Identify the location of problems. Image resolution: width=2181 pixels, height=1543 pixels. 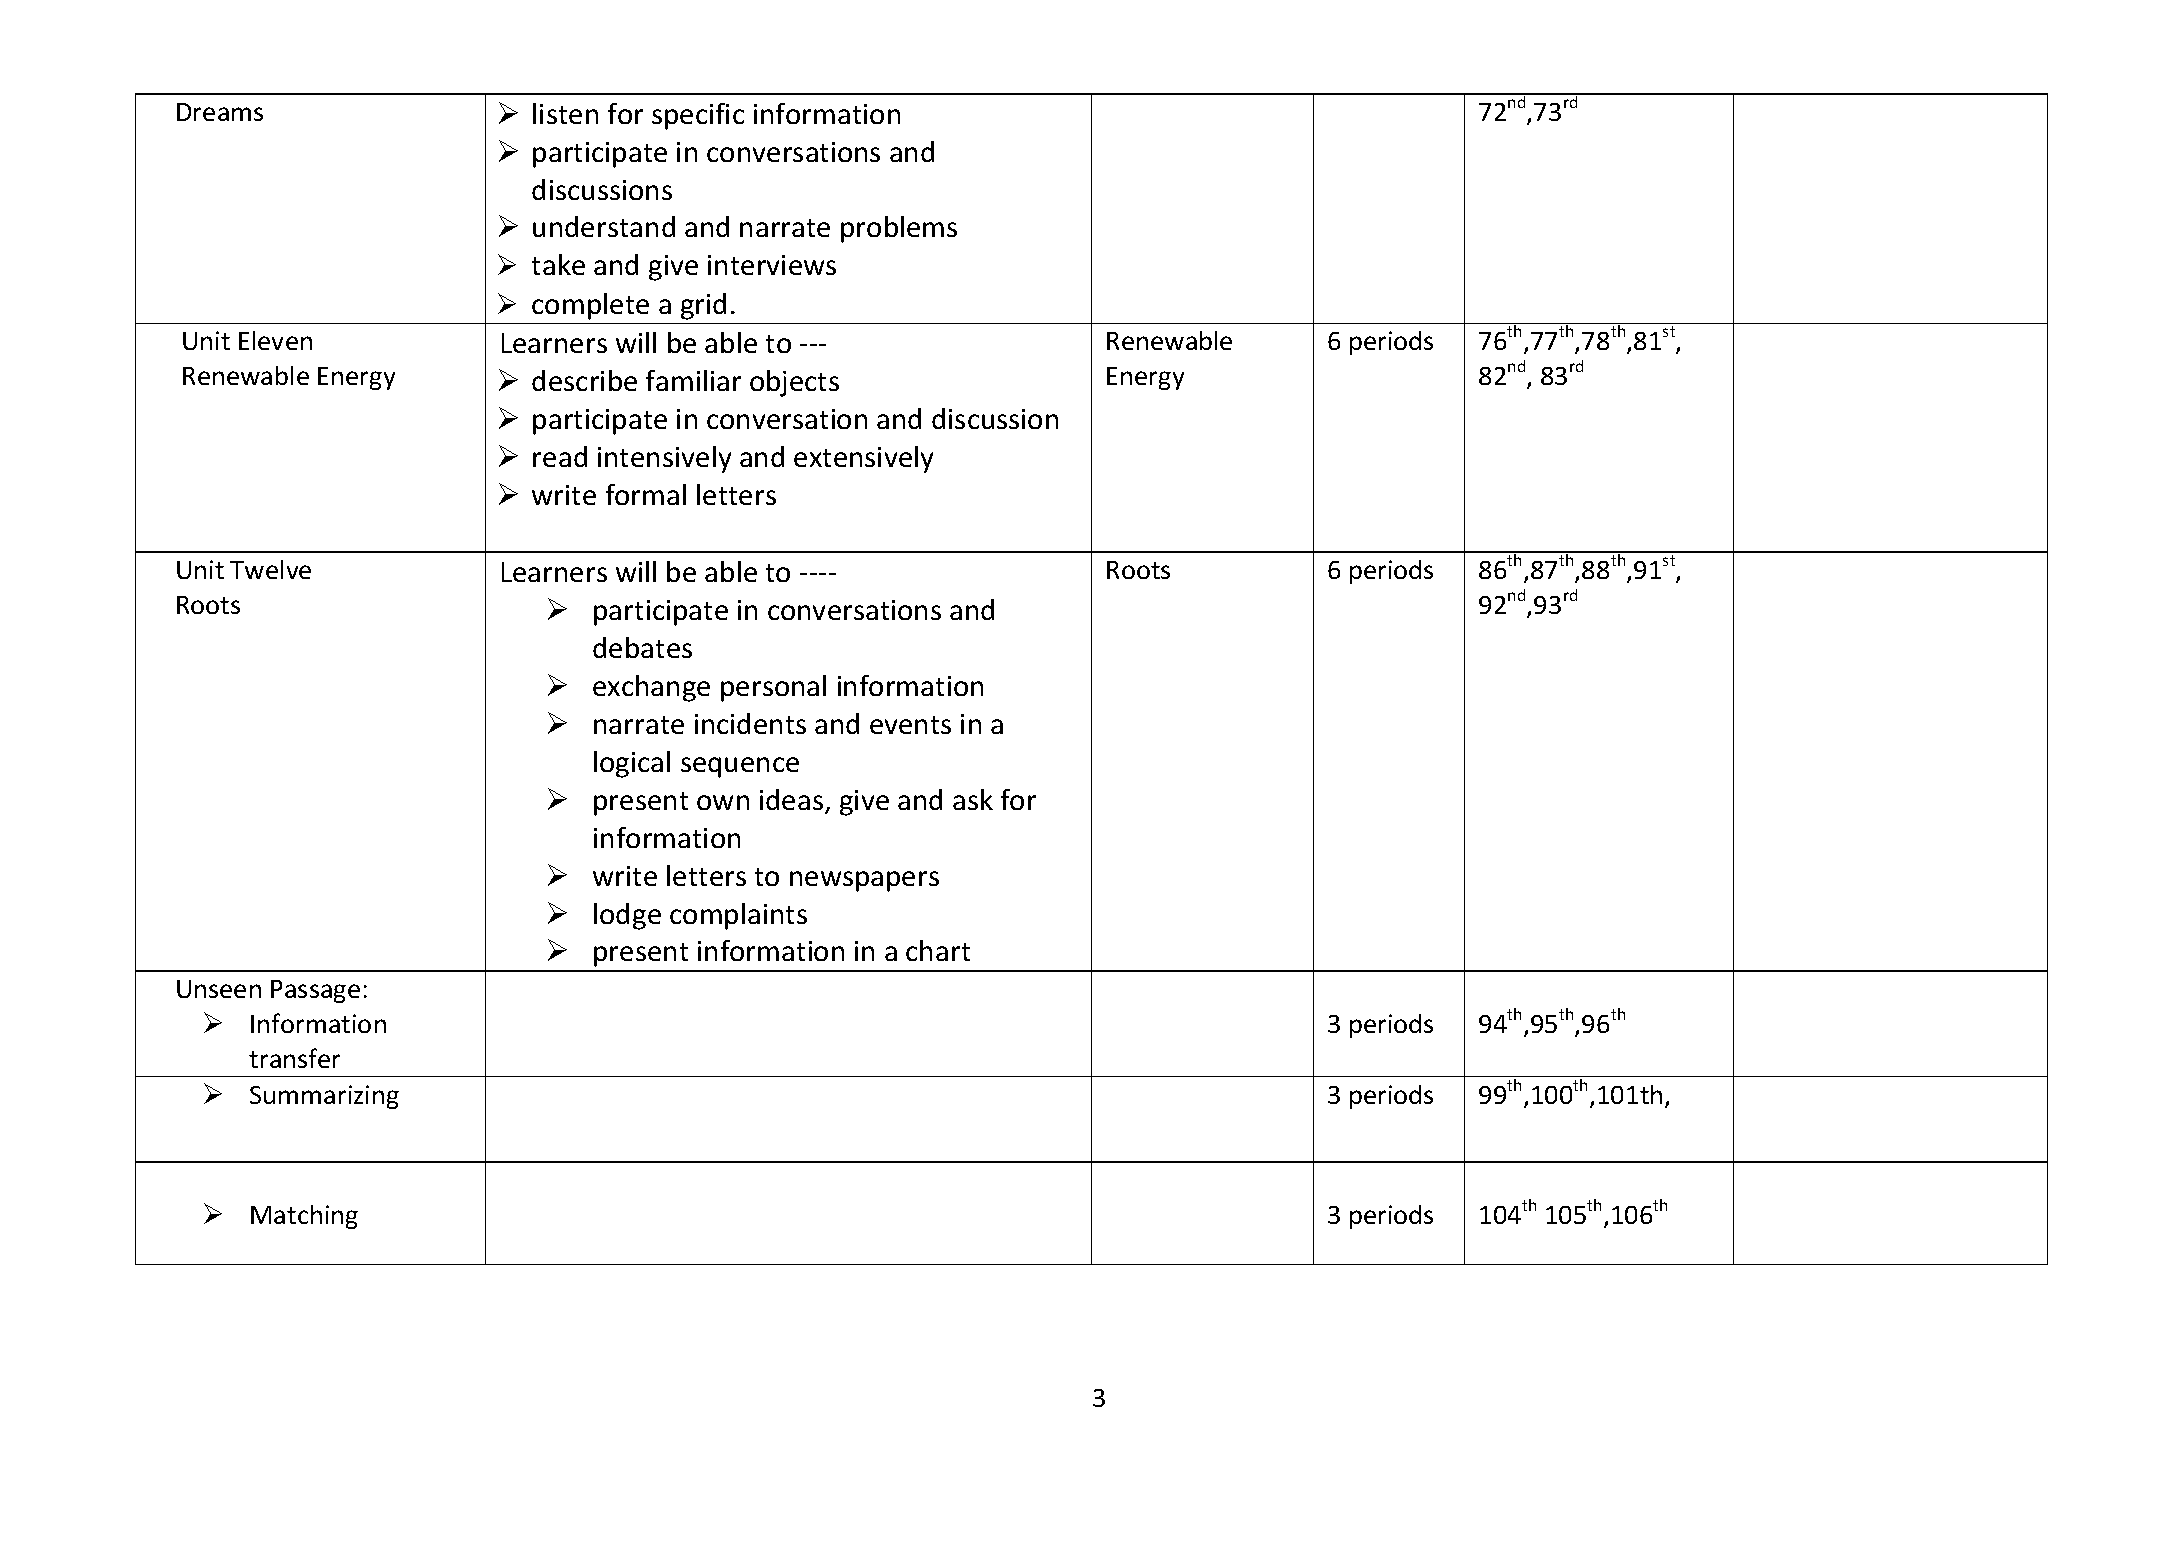
(899, 229).
